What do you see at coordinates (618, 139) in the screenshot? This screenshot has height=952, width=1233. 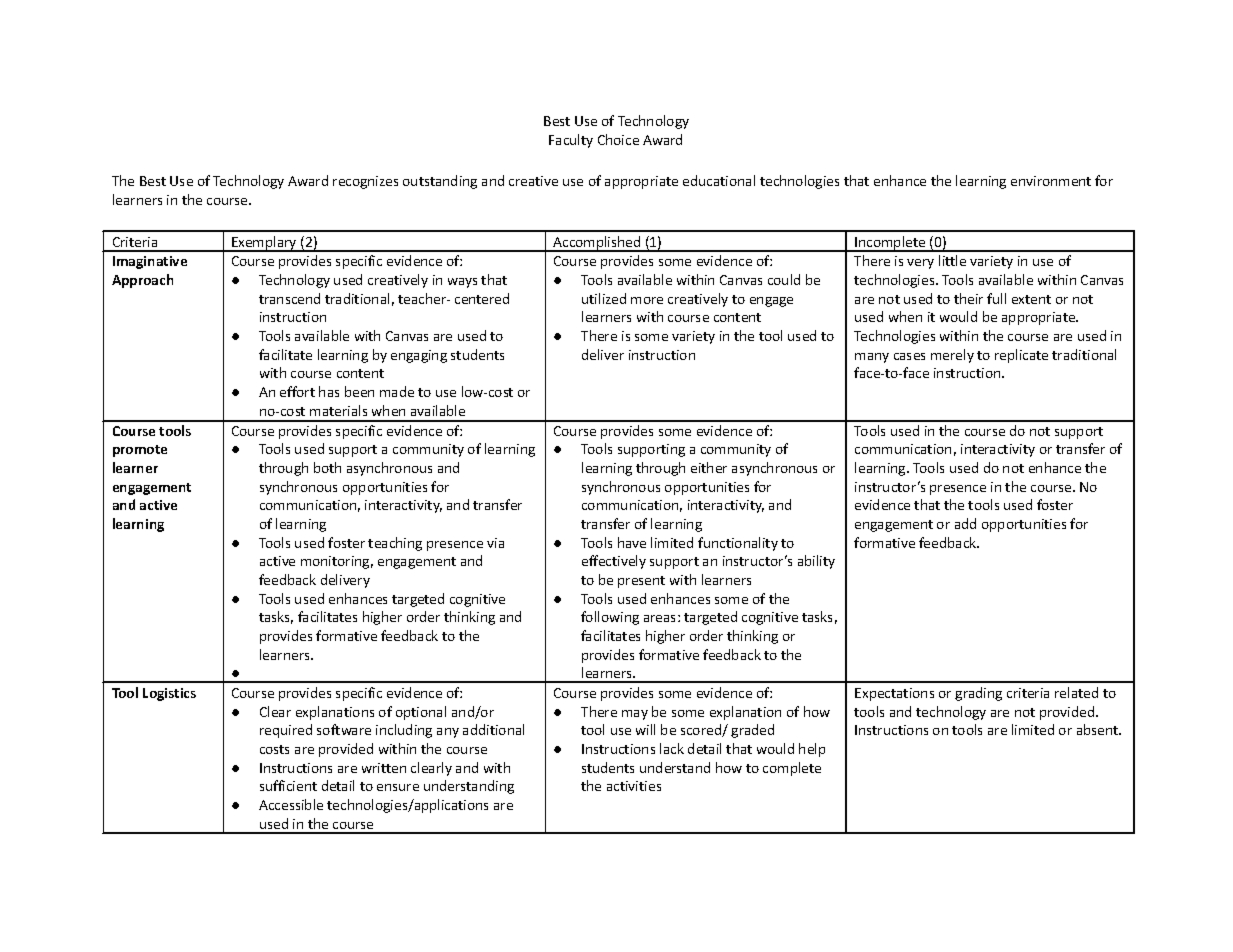 I see `Choice` at bounding box center [618, 139].
